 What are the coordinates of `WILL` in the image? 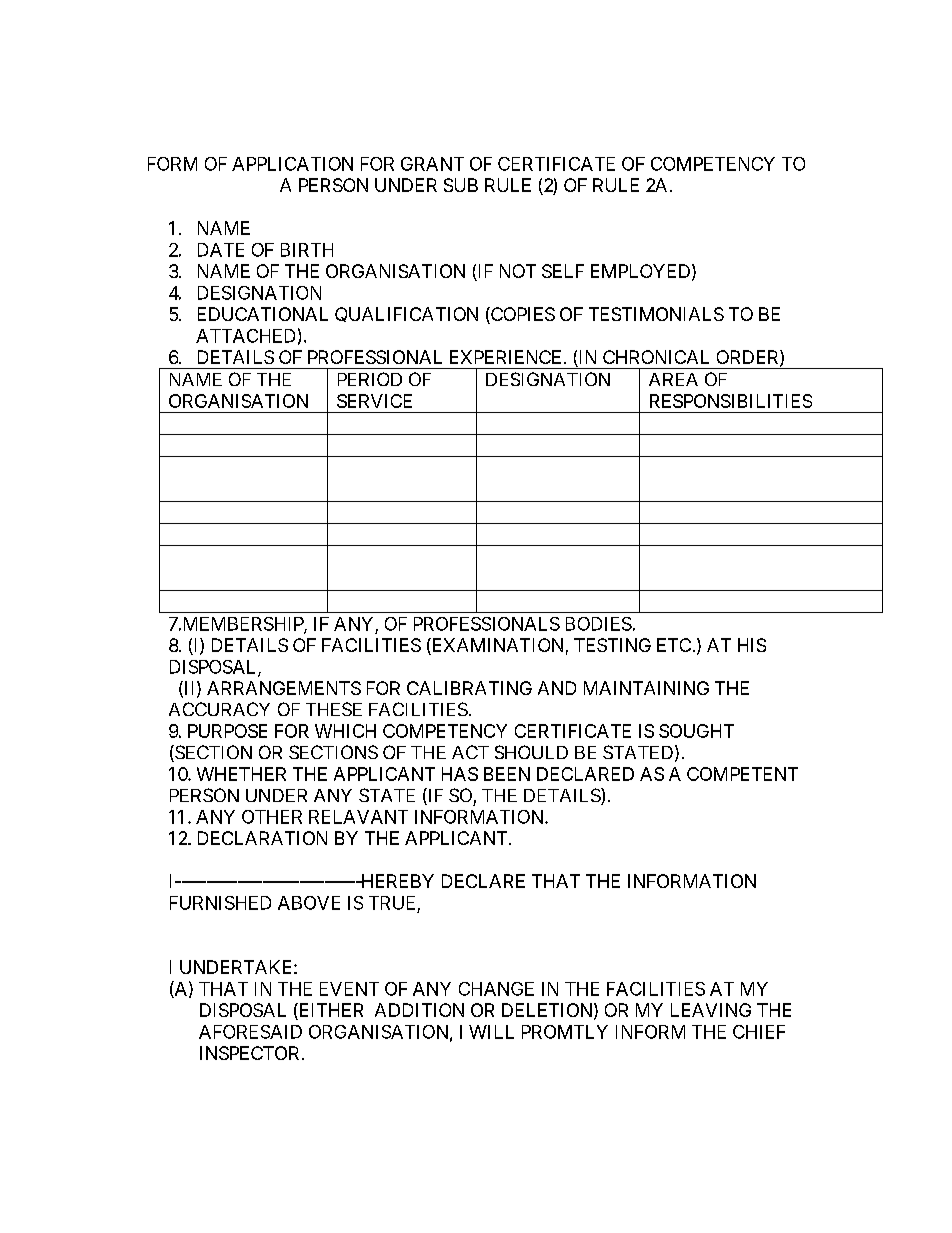 It's located at (491, 1032).
